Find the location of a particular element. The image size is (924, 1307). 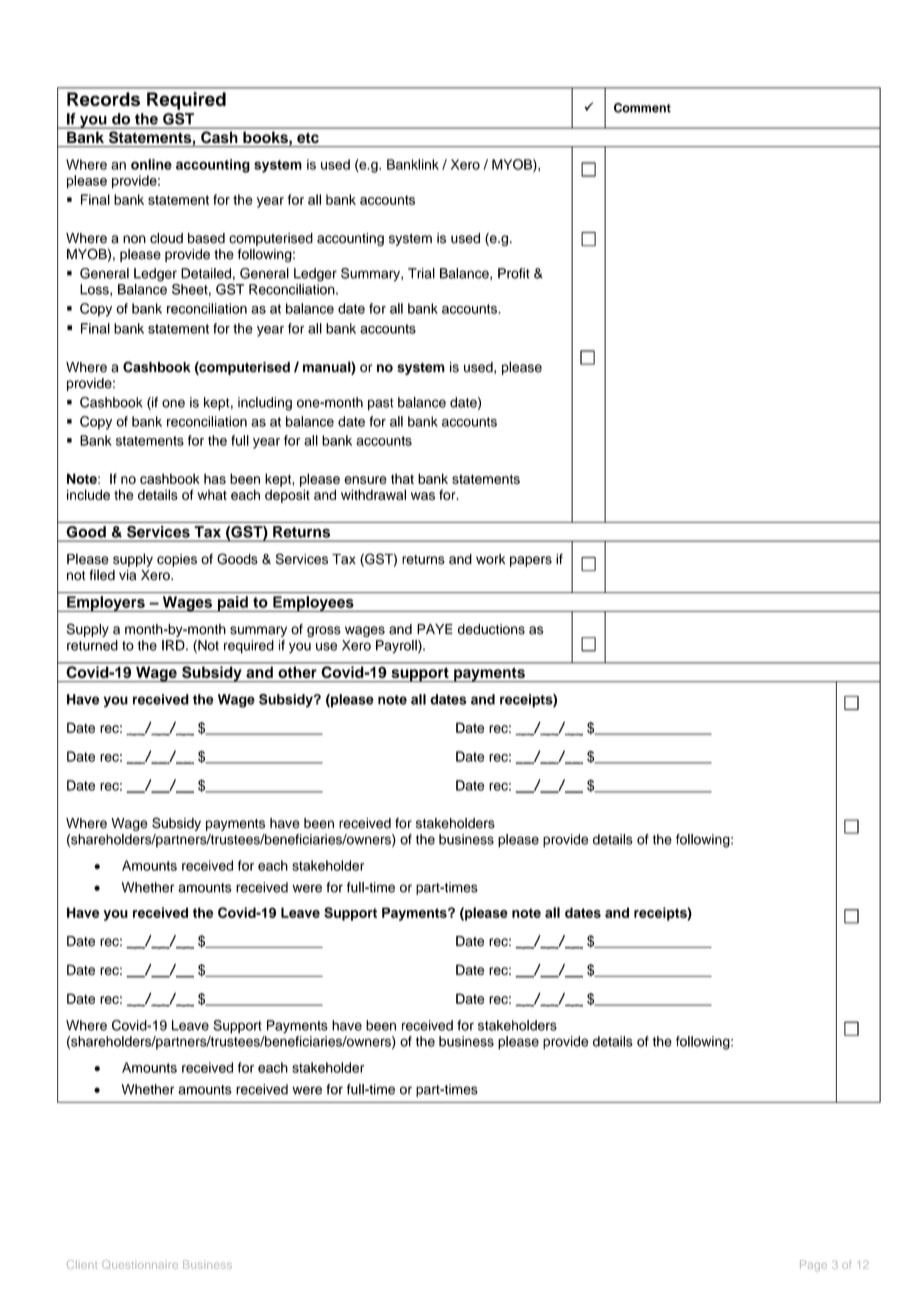

Client is located at coordinates (82, 1264).
